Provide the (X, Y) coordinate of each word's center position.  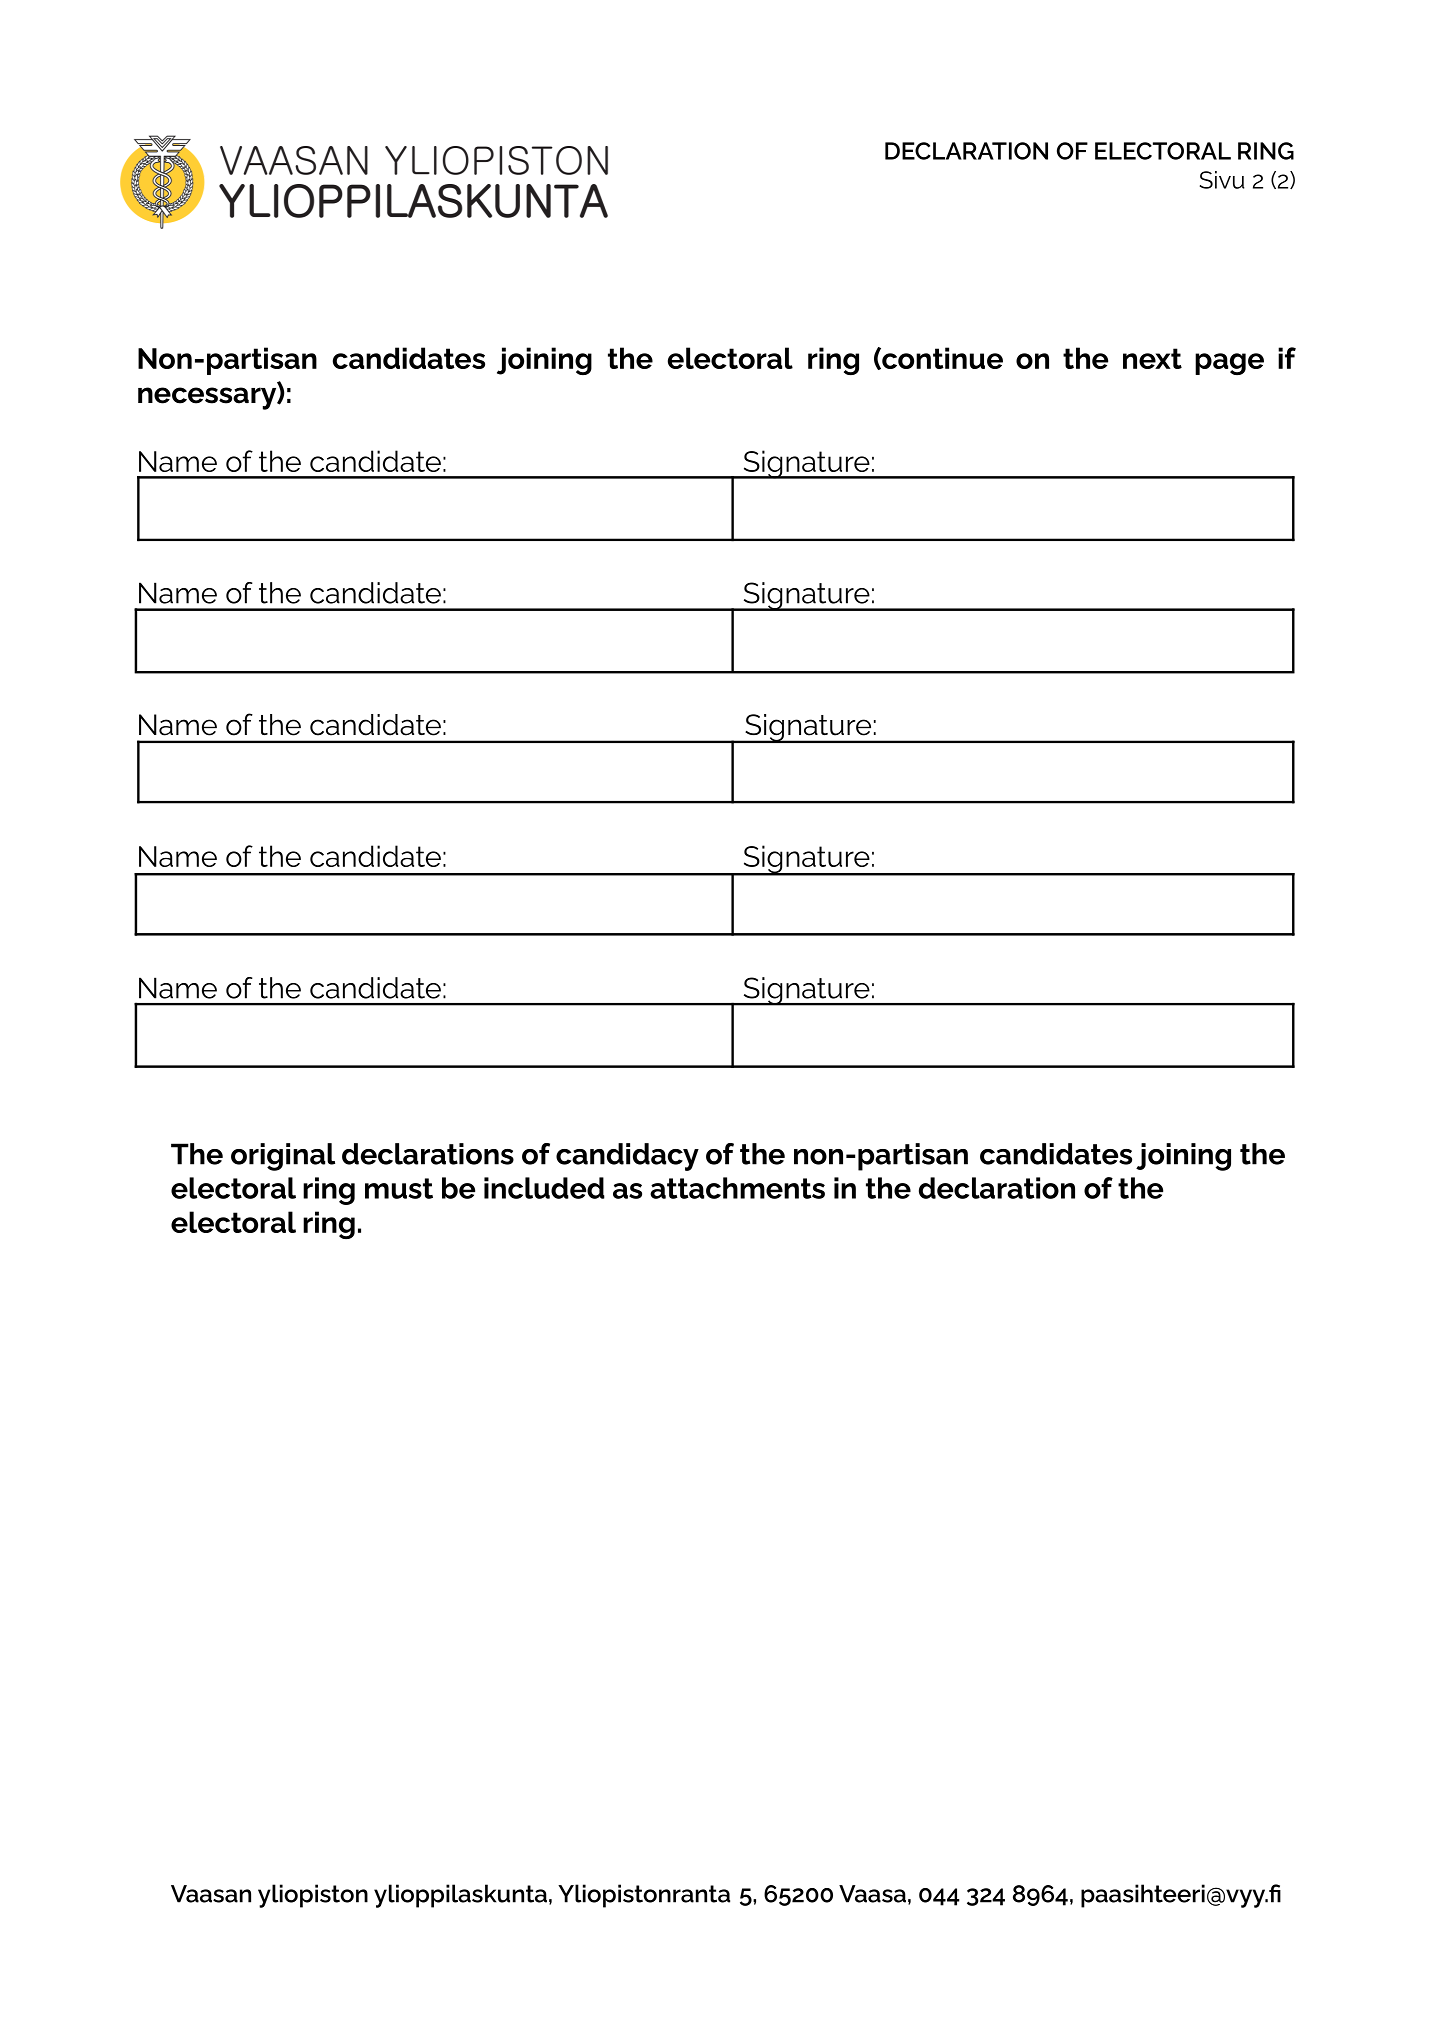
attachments (737, 1188)
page (1229, 364)
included (544, 1188)
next (1152, 358)
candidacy (627, 1157)
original (283, 1157)
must (399, 1188)
